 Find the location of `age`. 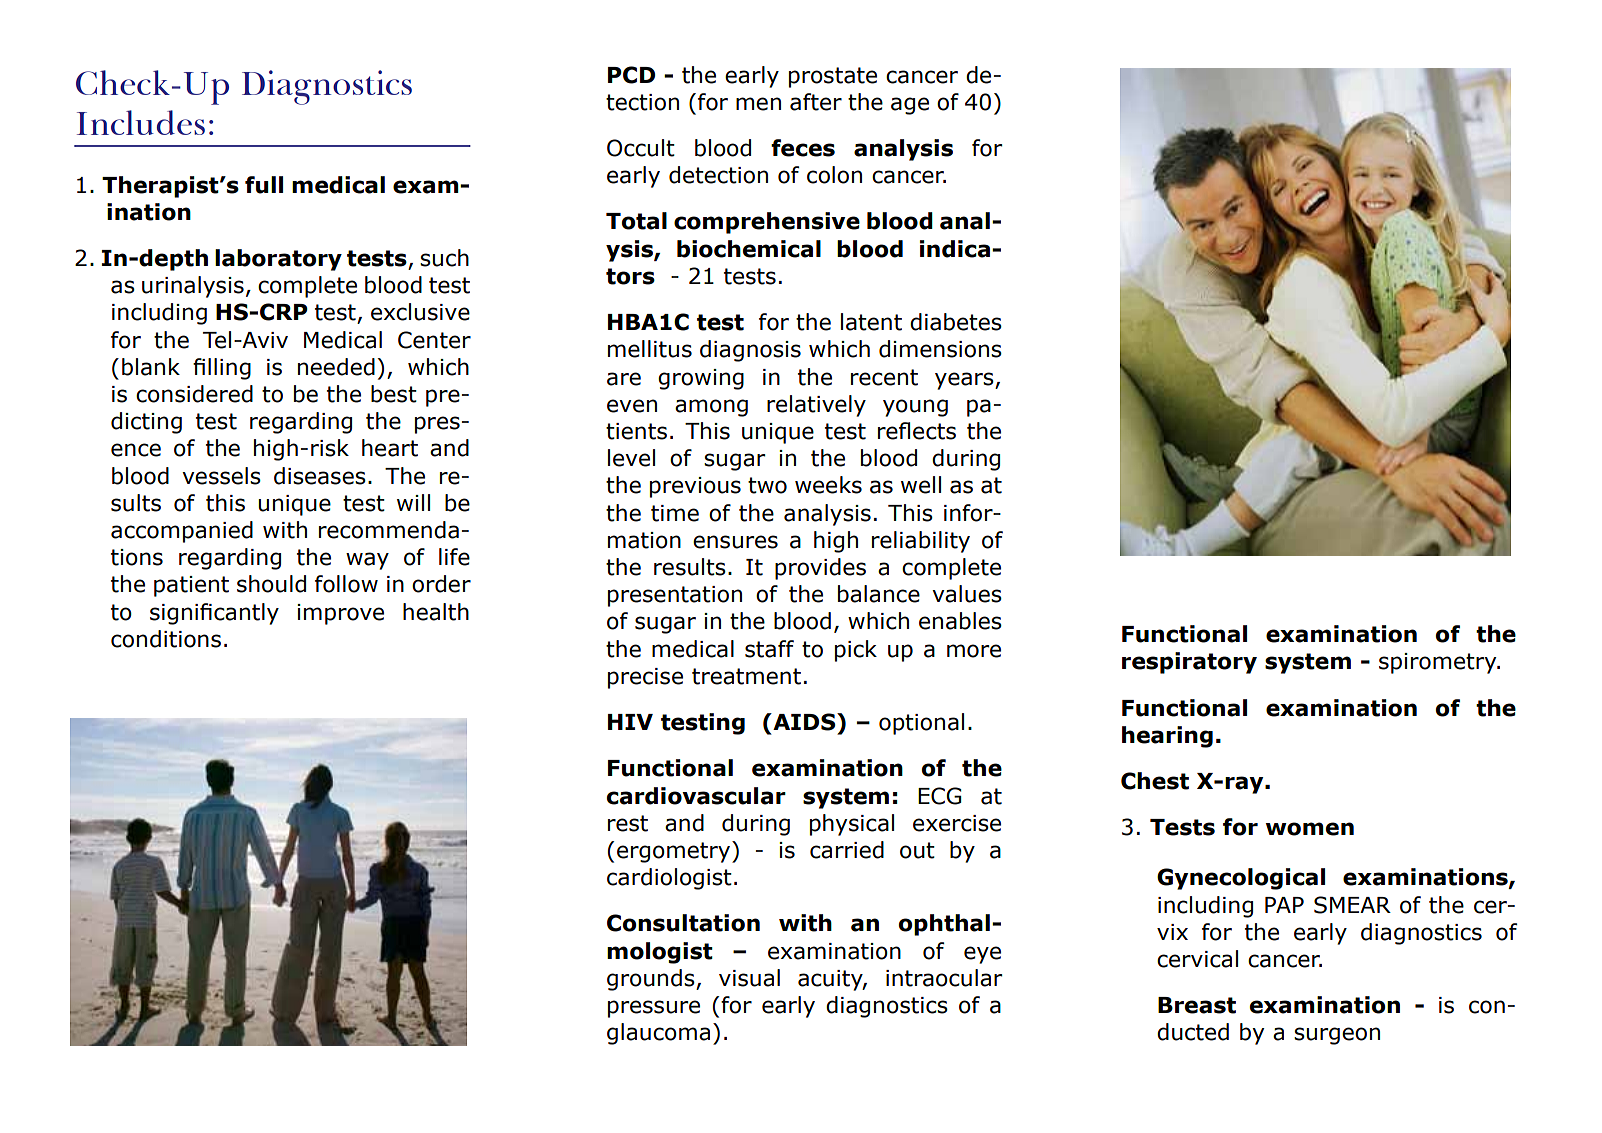

age is located at coordinates (910, 106).
